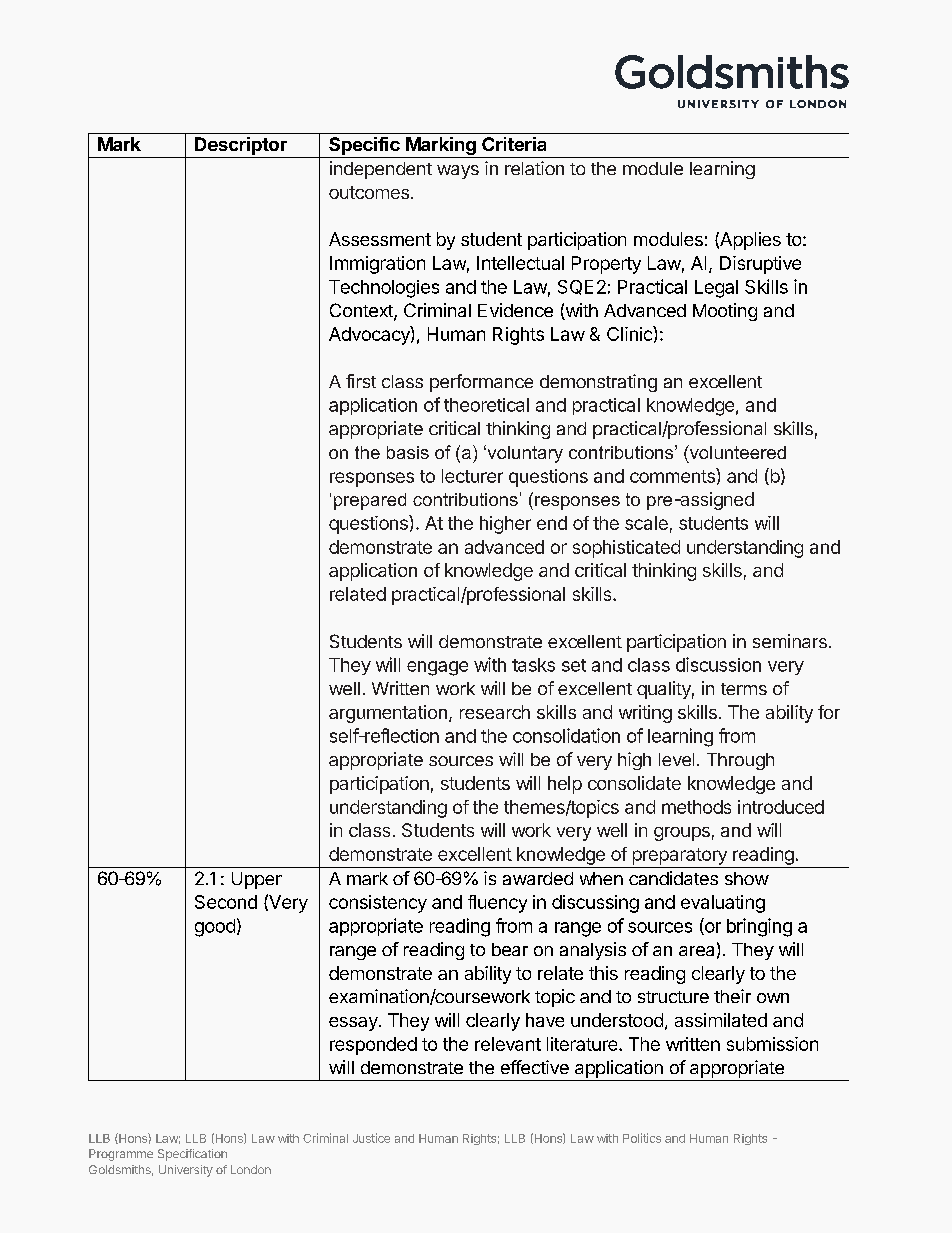 Image resolution: width=952 pixels, height=1233 pixels. Describe the element at coordinates (458, 172) in the document. I see `ways` at that location.
